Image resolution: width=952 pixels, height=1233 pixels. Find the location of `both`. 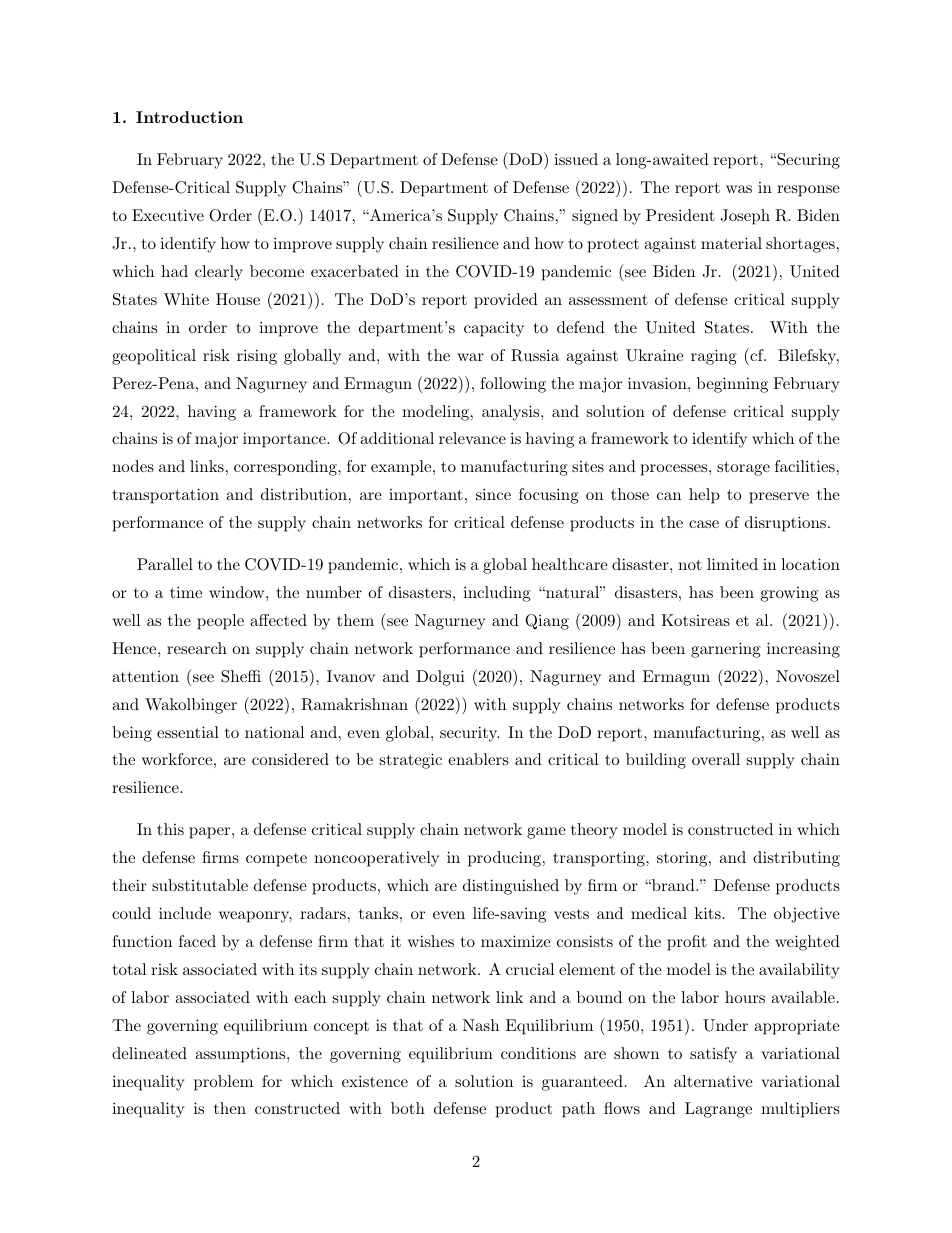

both is located at coordinates (408, 1108).
